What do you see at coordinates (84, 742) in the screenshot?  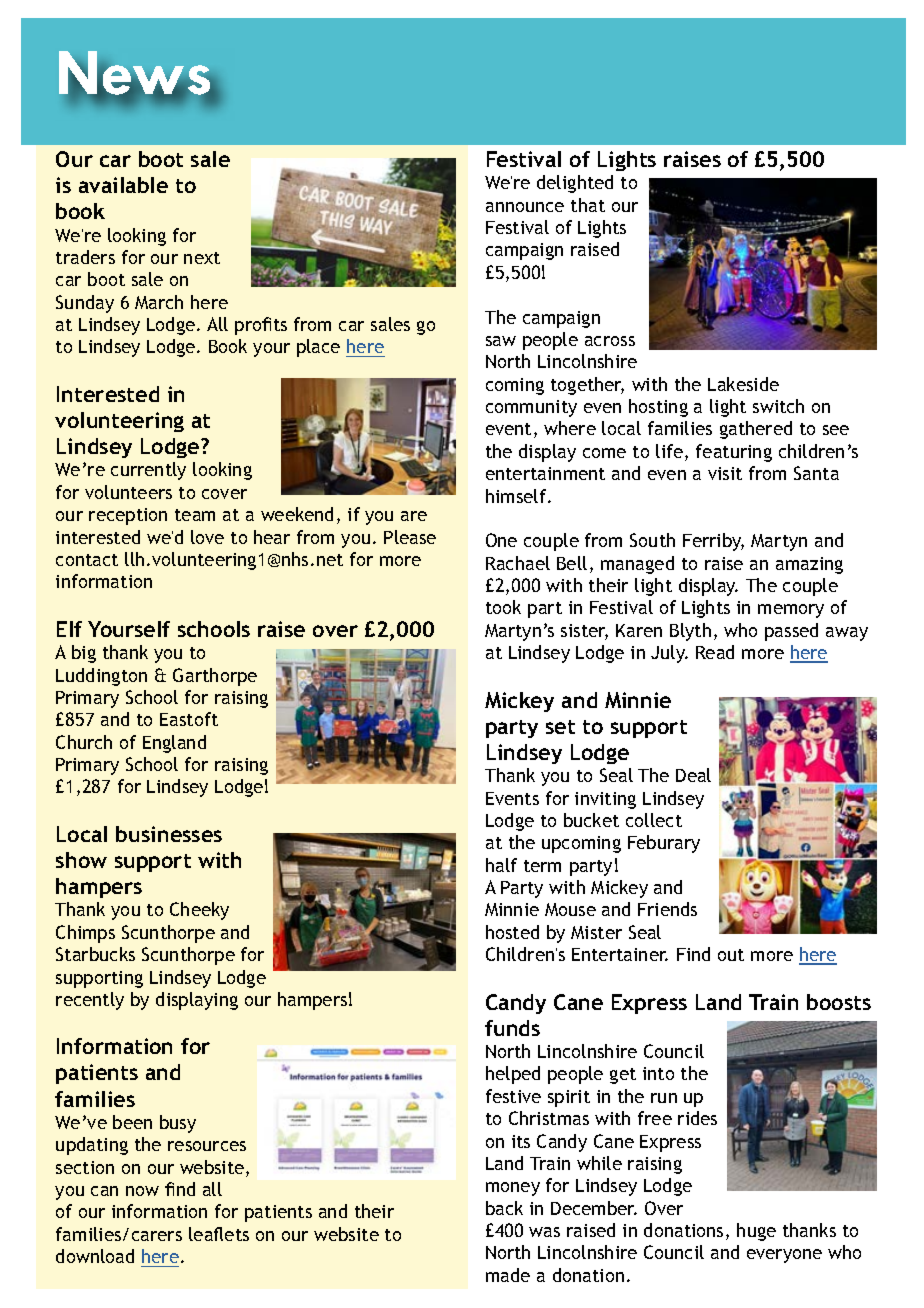 I see `Church` at bounding box center [84, 742].
